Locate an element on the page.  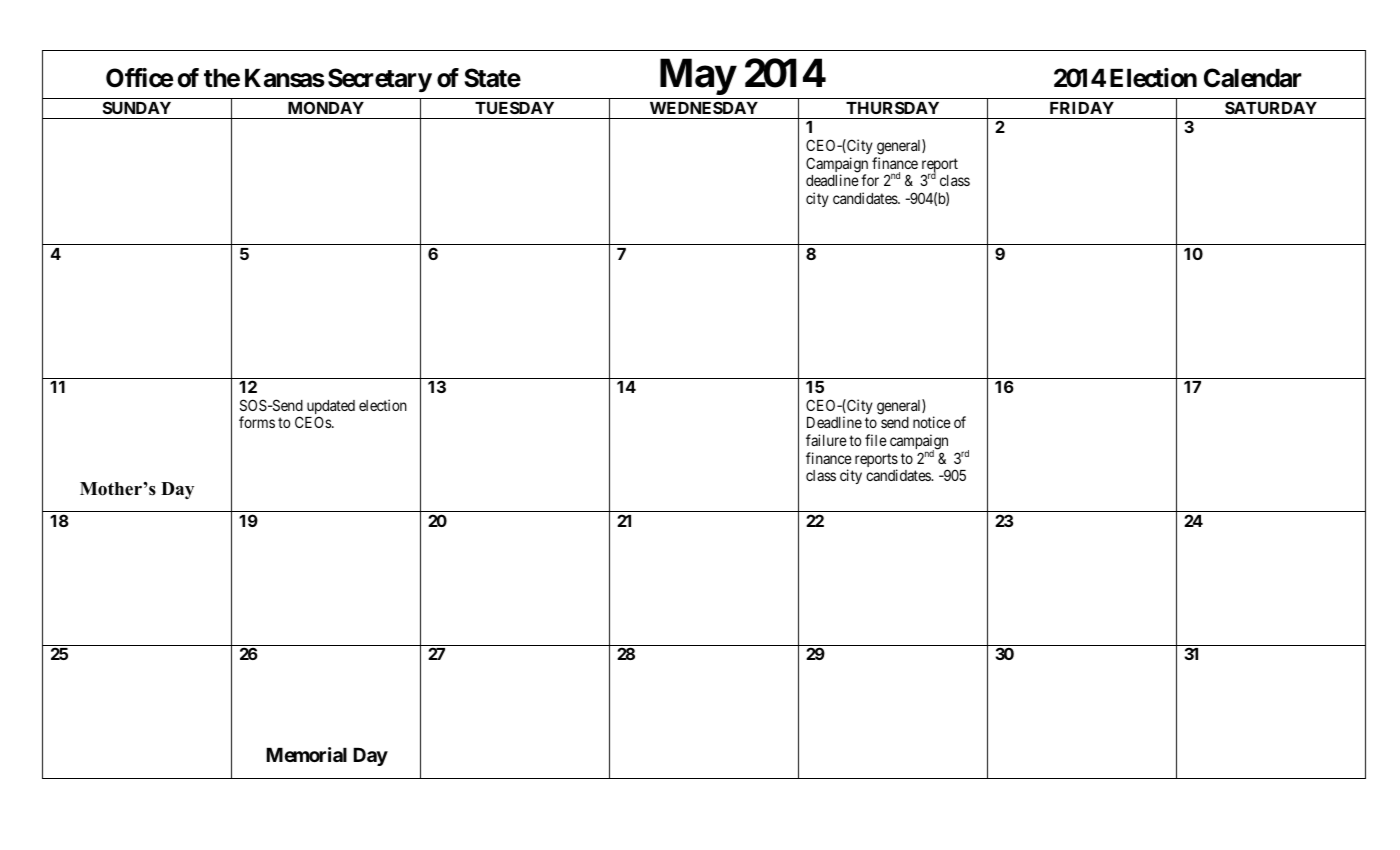
failure is located at coordinates (826, 440).
